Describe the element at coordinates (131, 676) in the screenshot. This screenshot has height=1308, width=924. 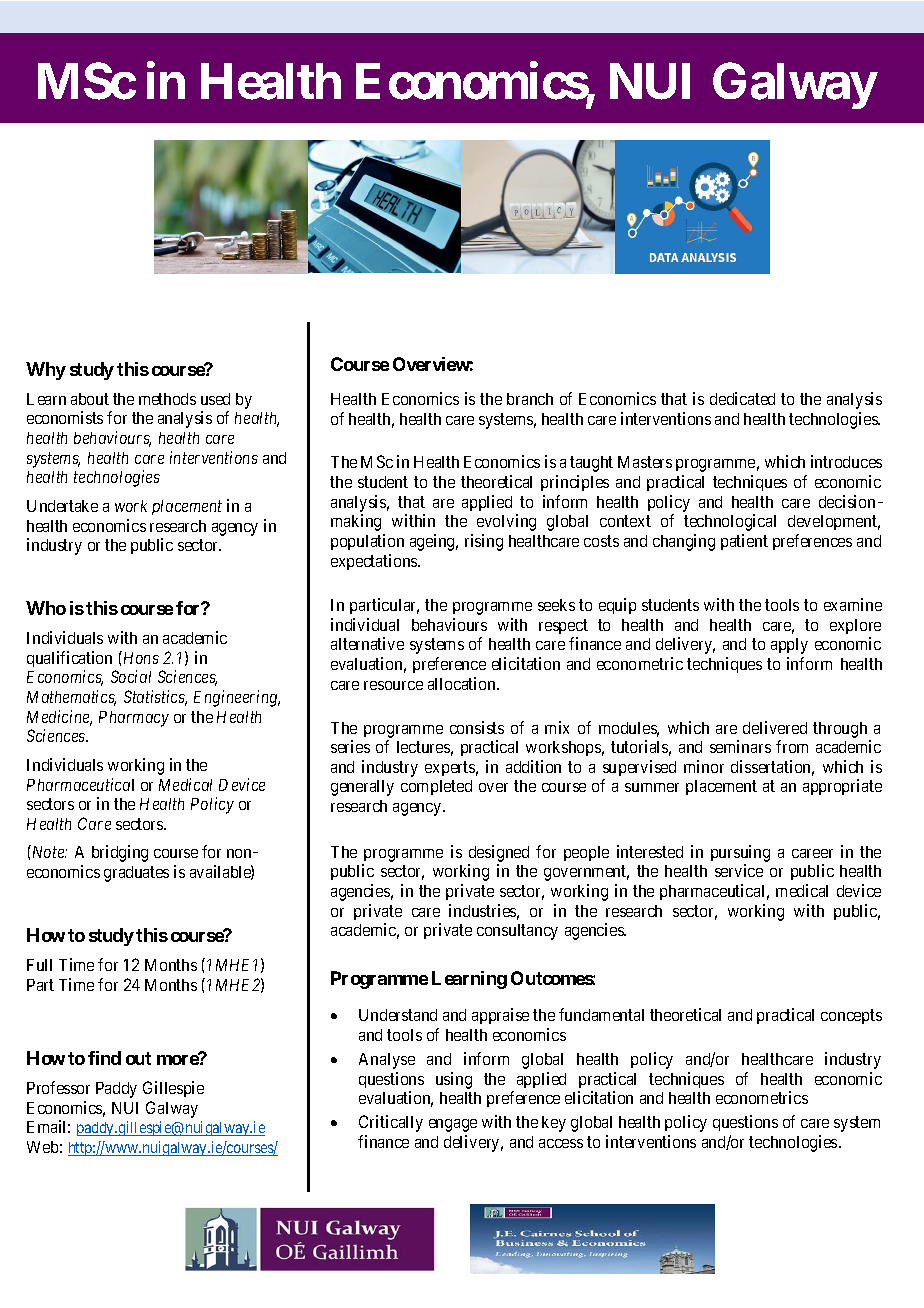
I see `Social` at that location.
